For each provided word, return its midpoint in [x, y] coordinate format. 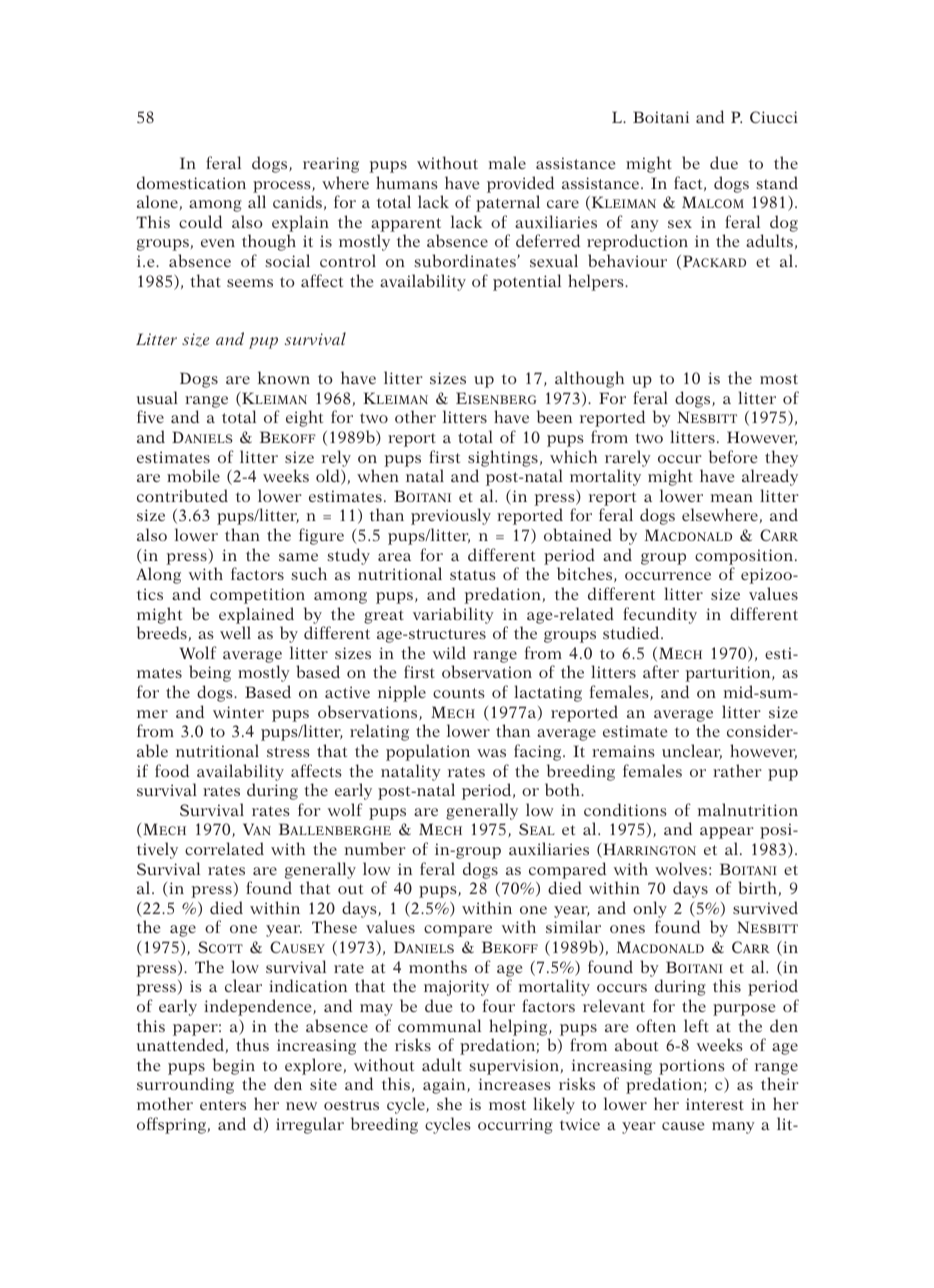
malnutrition [748, 809]
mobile [193, 475]
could [200, 221]
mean [732, 498]
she [449, 1103]
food [172, 770]
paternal [508, 203]
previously [451, 516]
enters [223, 1105]
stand [777, 182]
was [491, 753]
